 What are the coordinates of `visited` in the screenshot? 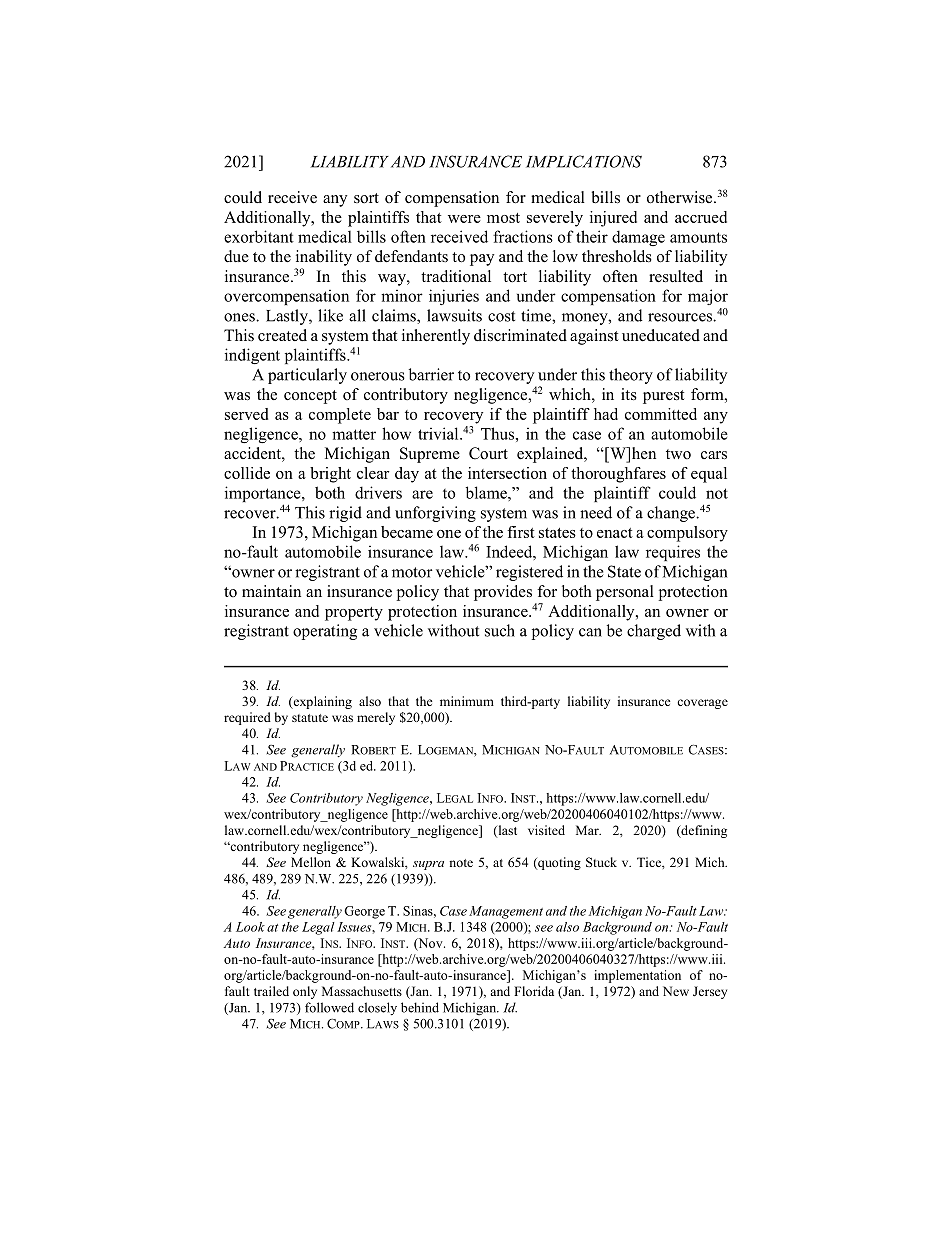 It's located at (546, 830).
